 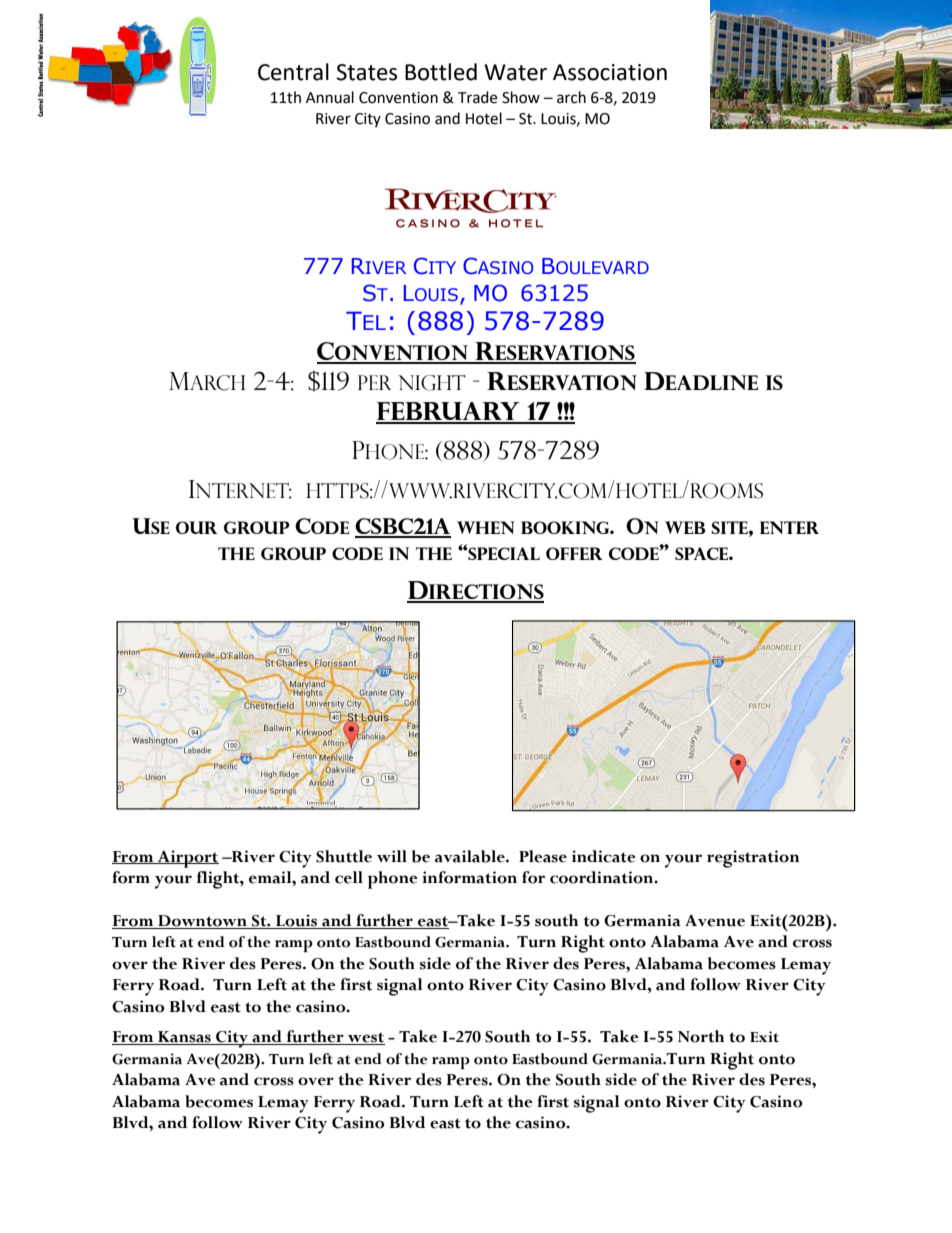 I want to click on registration, so click(x=753, y=859).
